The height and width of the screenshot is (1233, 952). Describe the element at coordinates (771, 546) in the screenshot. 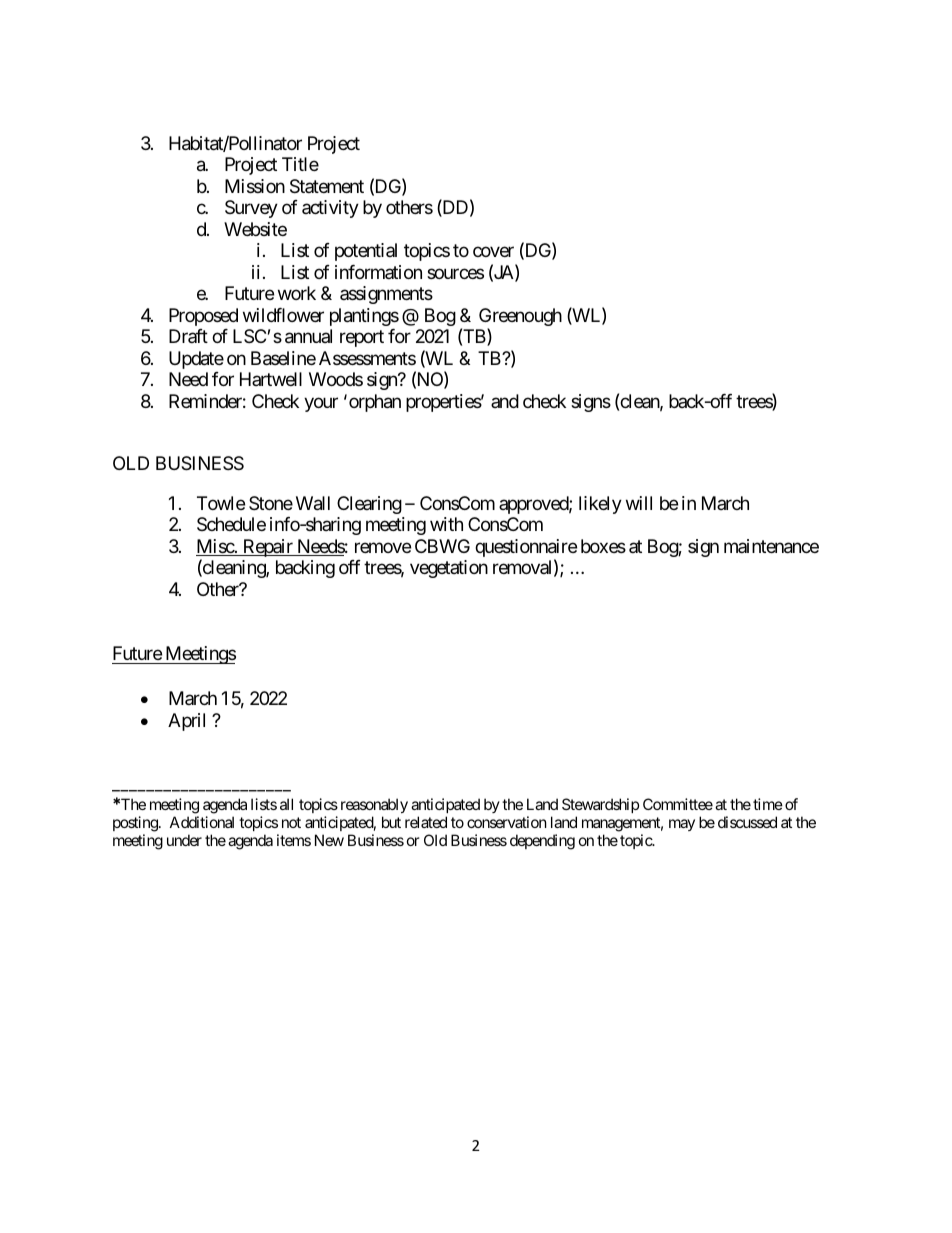

I see `maintenance` at that location.
